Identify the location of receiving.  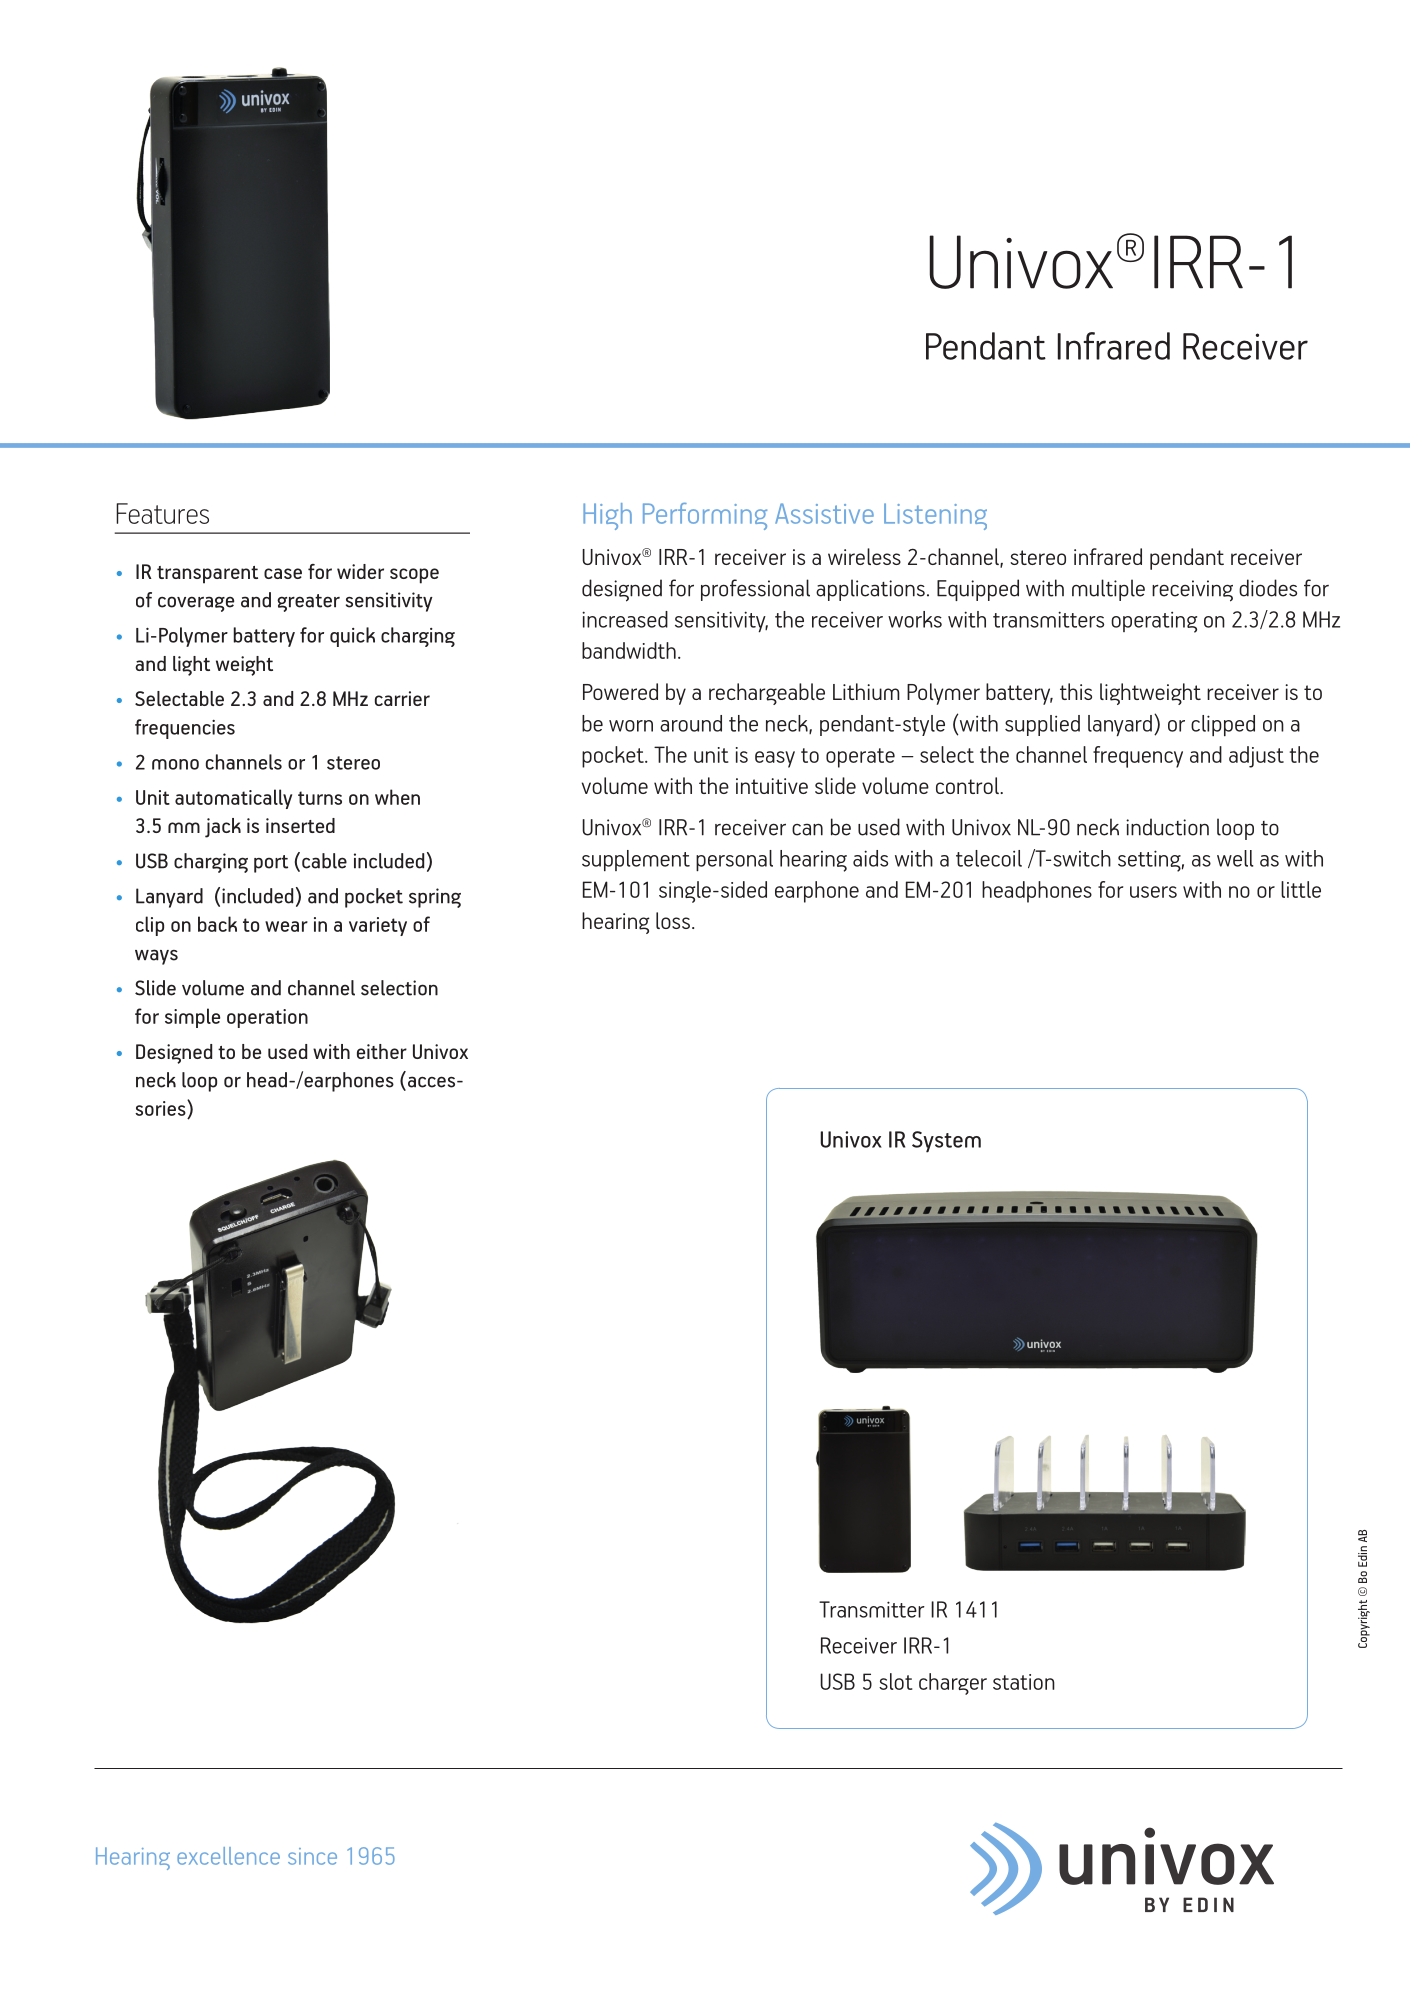
(1192, 591).
